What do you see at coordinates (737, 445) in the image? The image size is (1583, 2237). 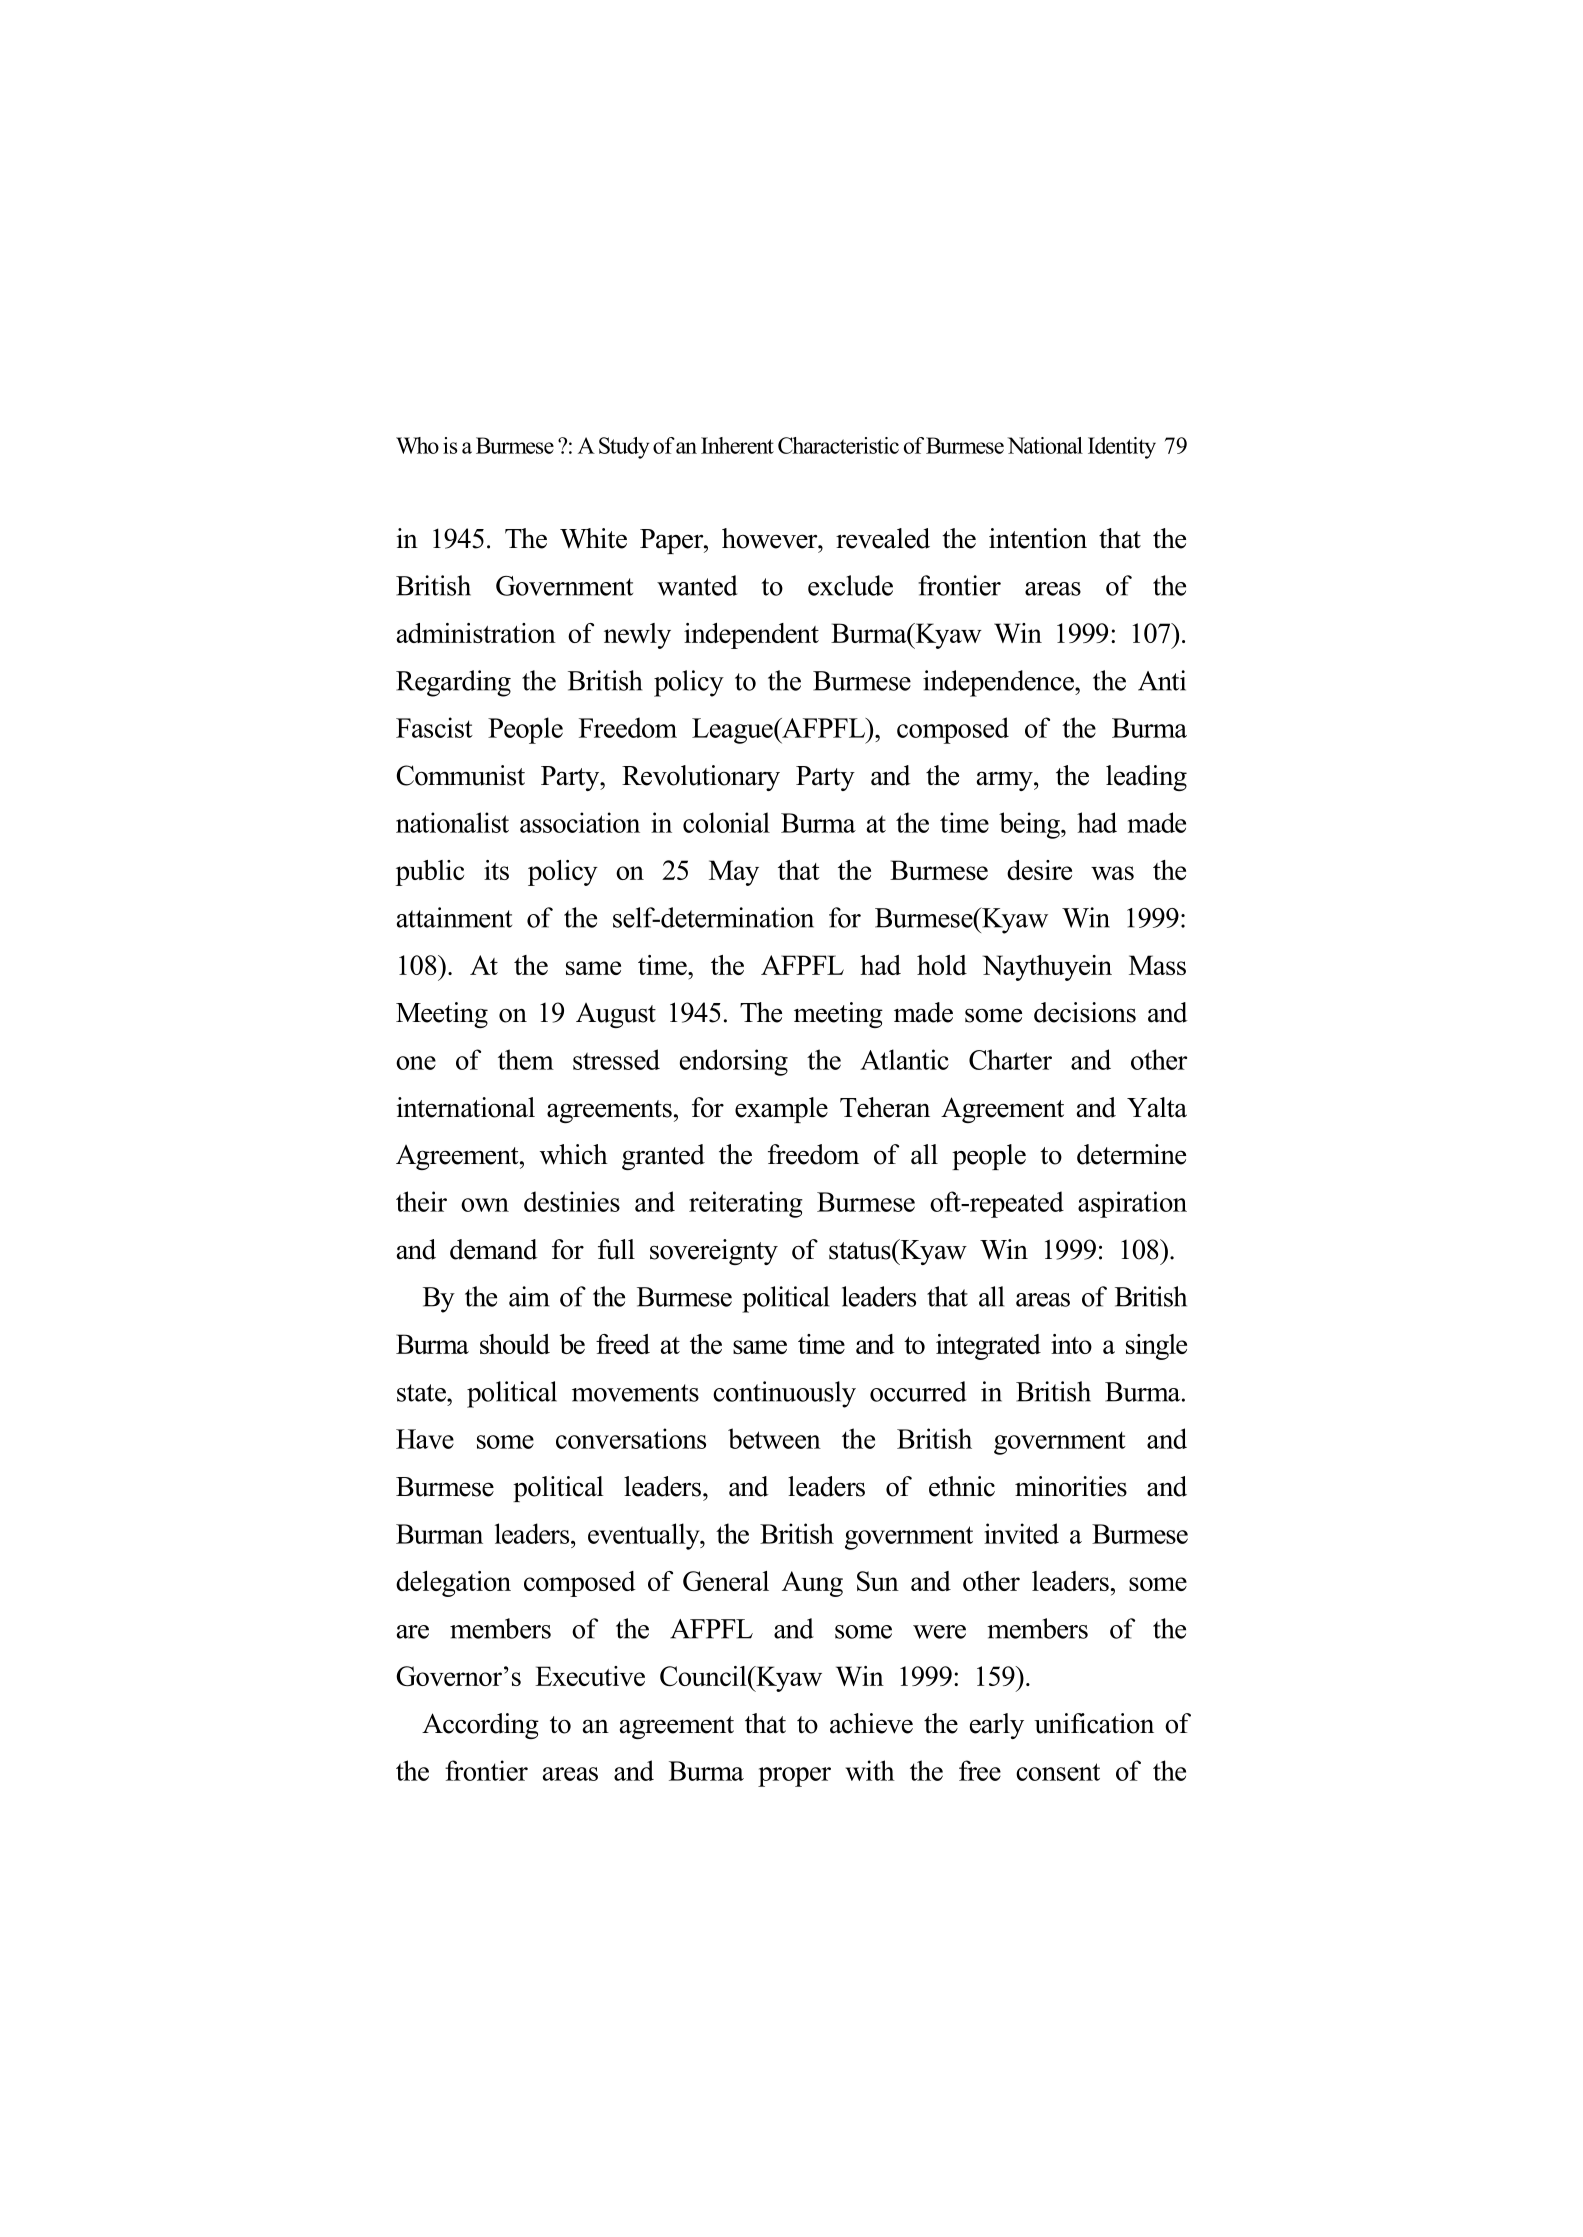 I see `Inherent` at bounding box center [737, 445].
